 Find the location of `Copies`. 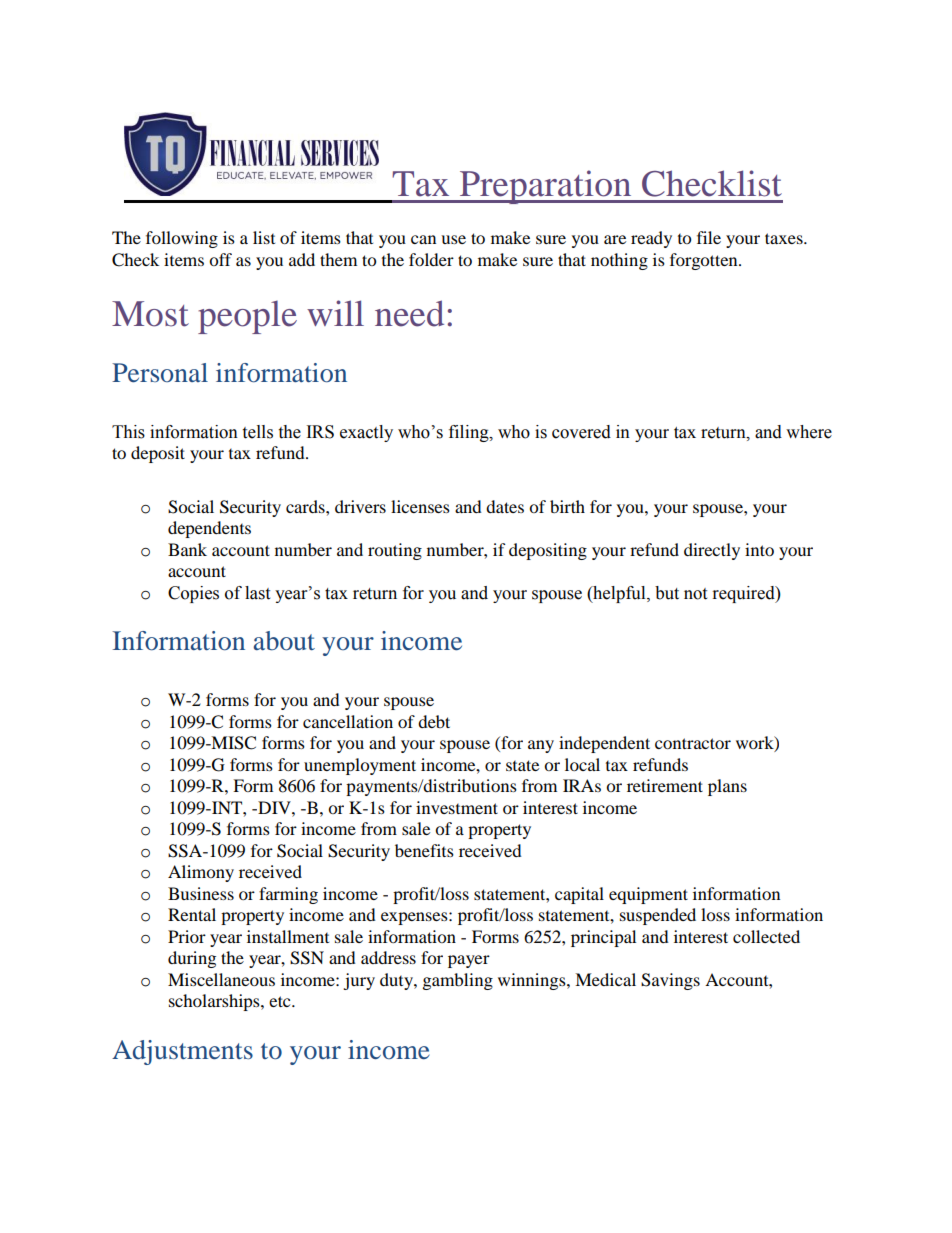

Copies is located at coordinates (193, 594).
